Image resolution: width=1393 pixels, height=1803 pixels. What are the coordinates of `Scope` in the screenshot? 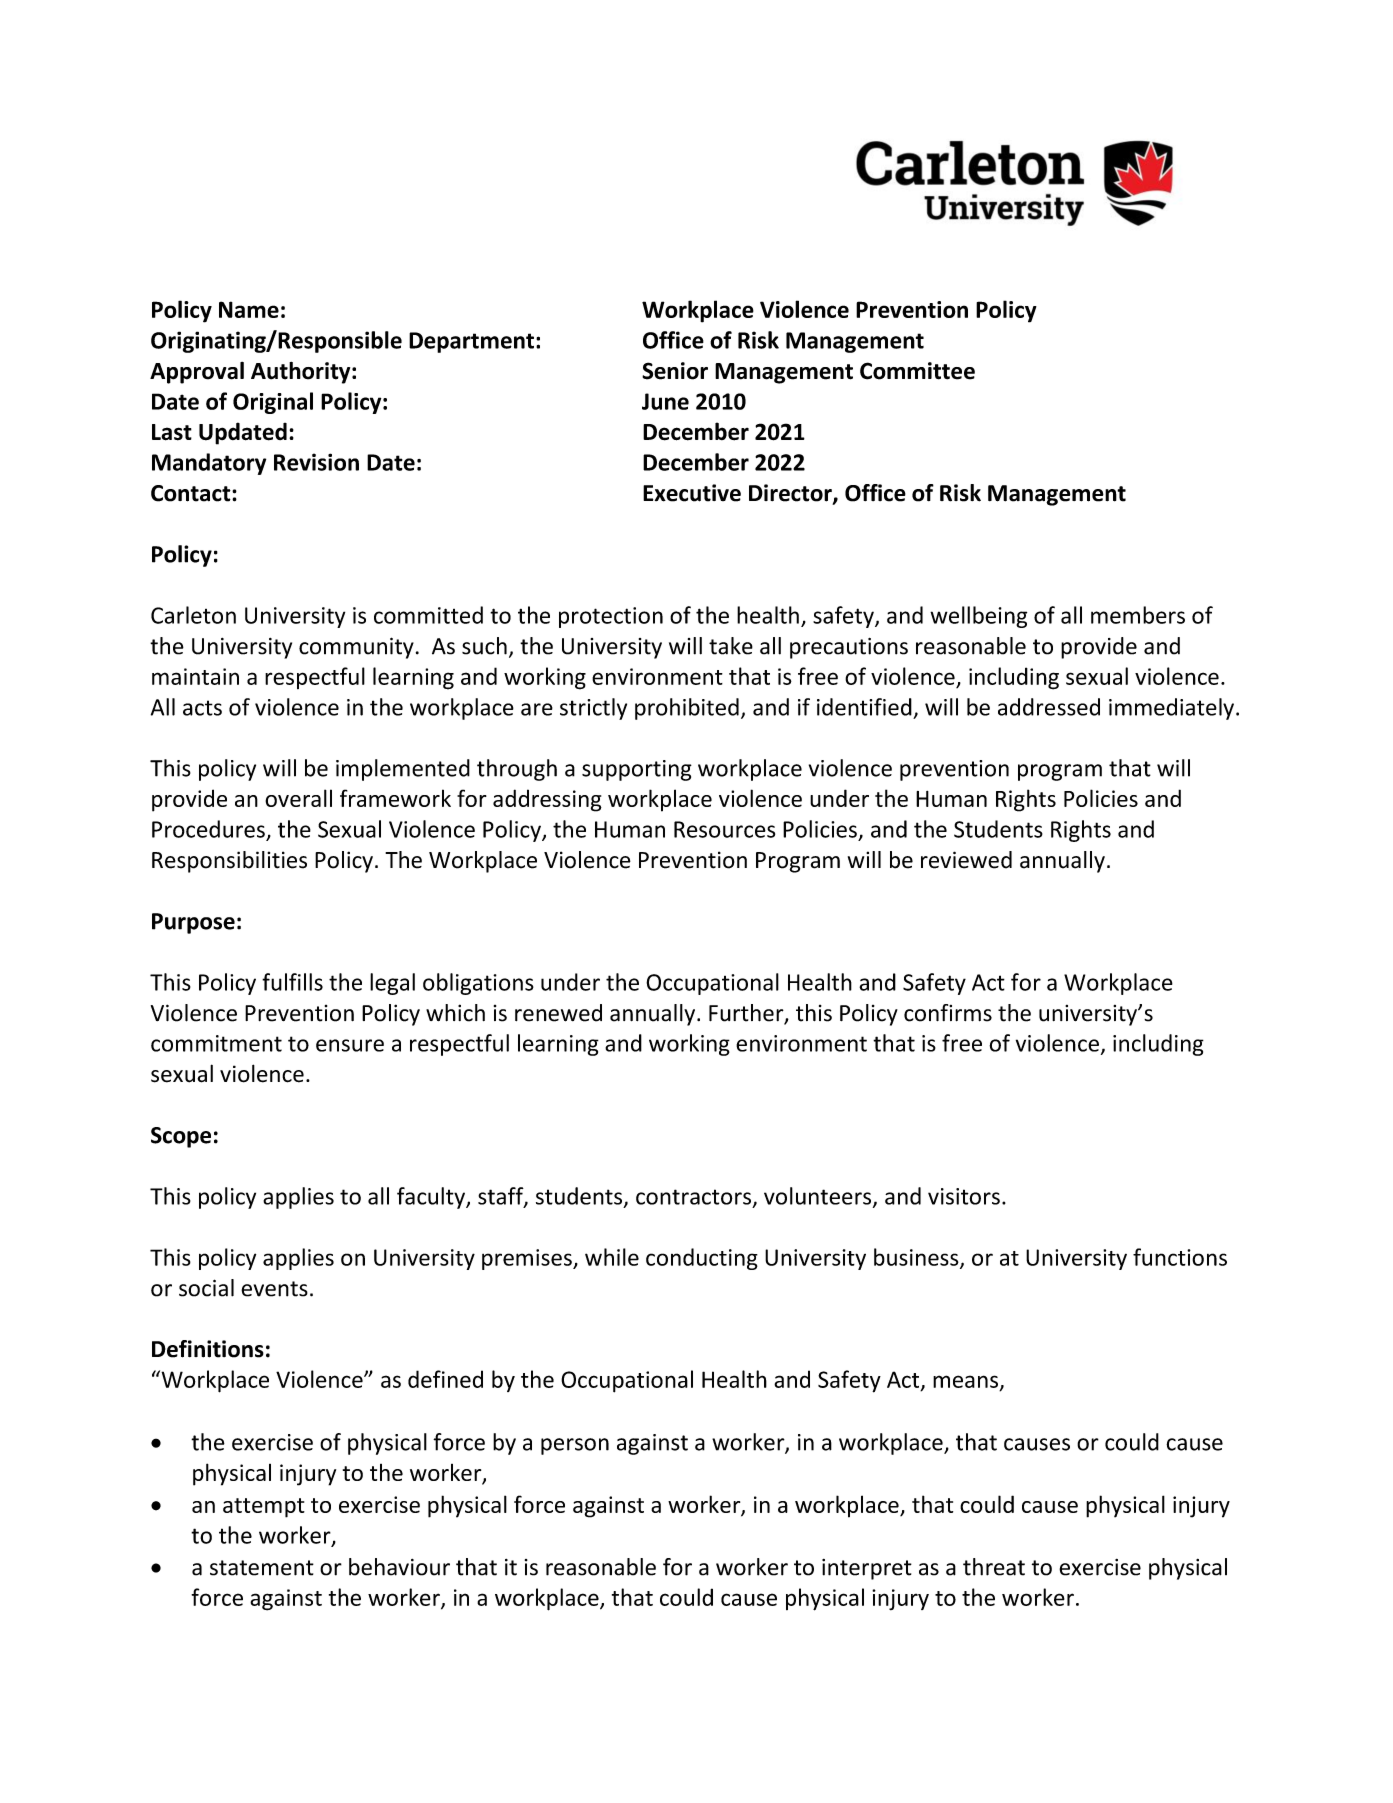 It's located at (181, 1137).
